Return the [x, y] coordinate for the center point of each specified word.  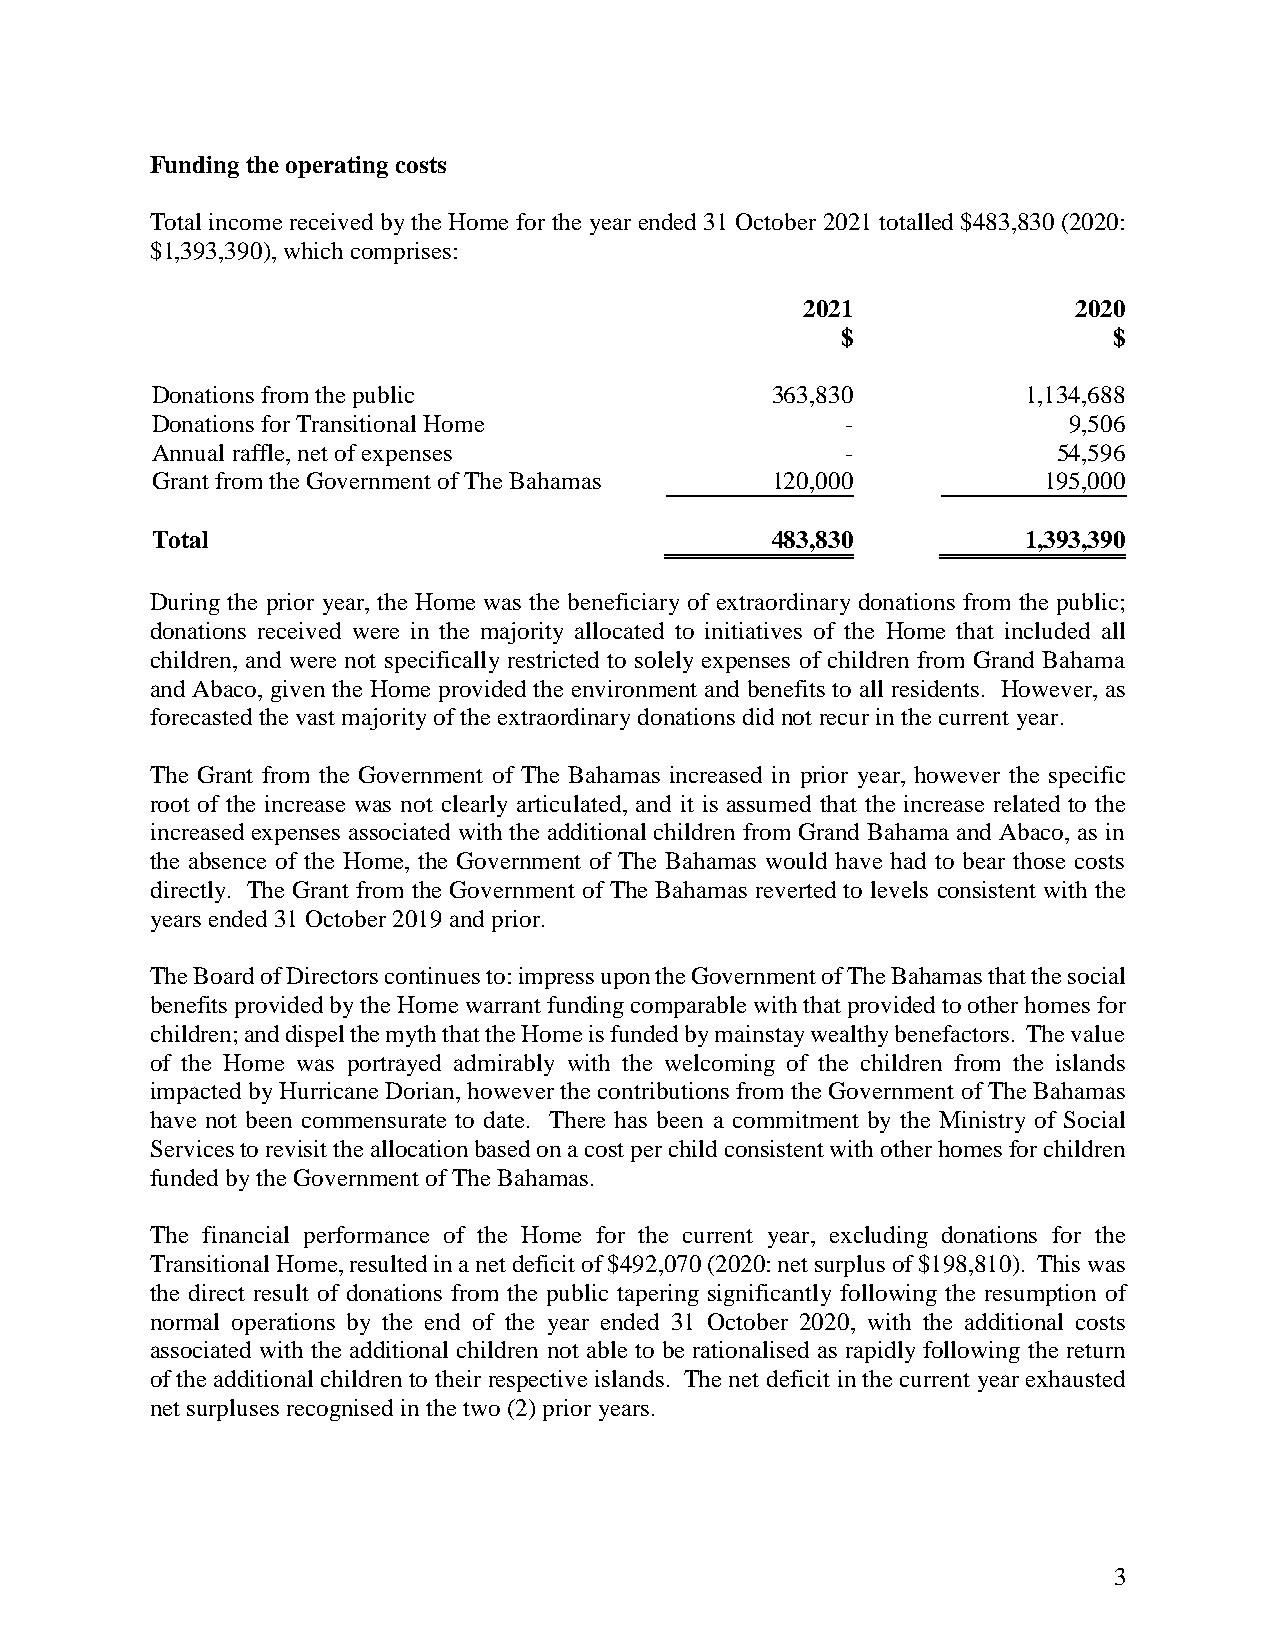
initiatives [753, 630]
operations [283, 1324]
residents [935, 688]
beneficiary [623, 604]
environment [634, 688]
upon [625, 981]
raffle [260, 452]
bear [984, 860]
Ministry [982, 1122]
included [1047, 630]
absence [227, 860]
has [630, 1119]
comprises [401, 253]
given [298, 691]
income [245, 221]
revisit [296, 1148]
